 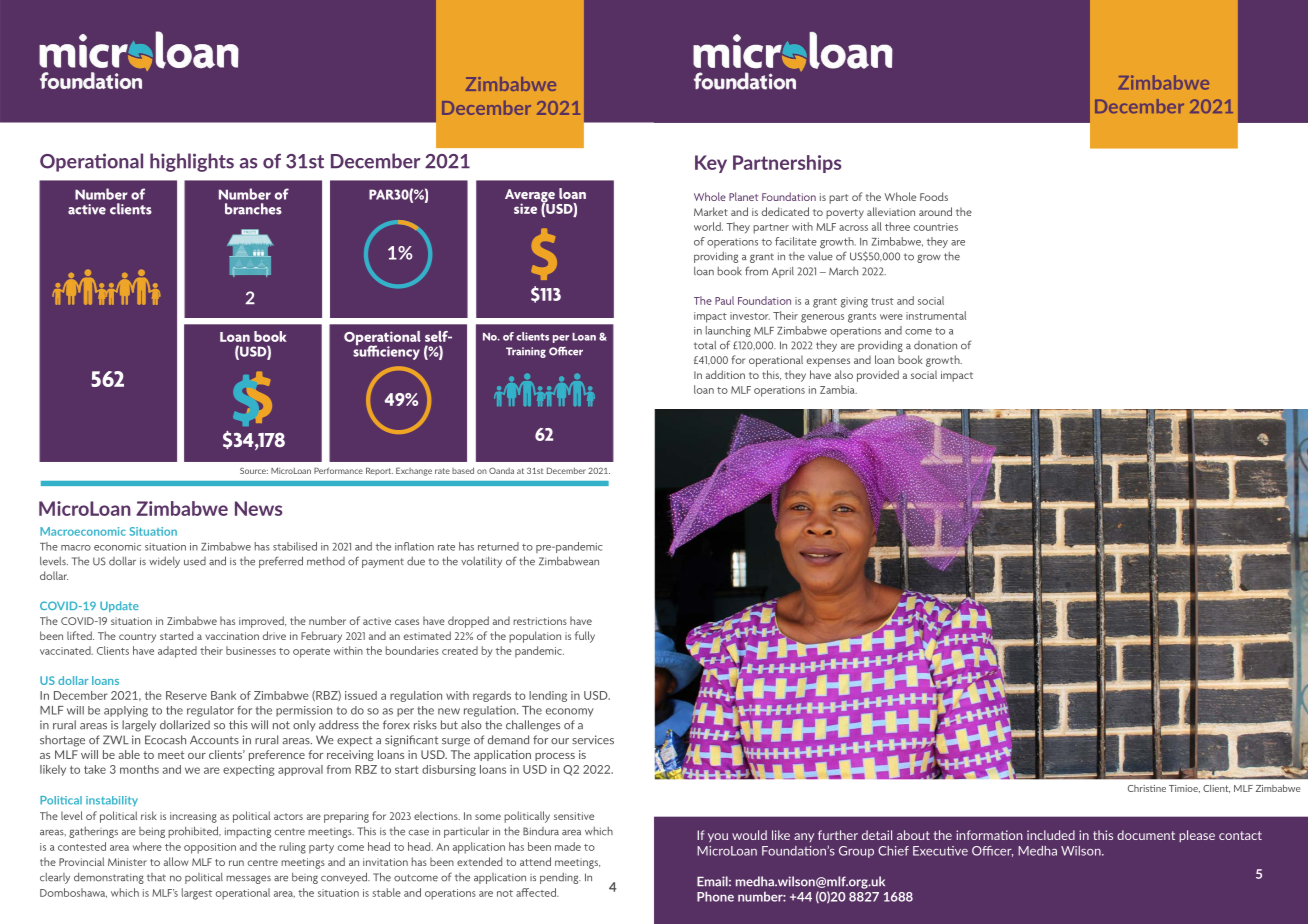 I want to click on provided, so click(x=878, y=376).
